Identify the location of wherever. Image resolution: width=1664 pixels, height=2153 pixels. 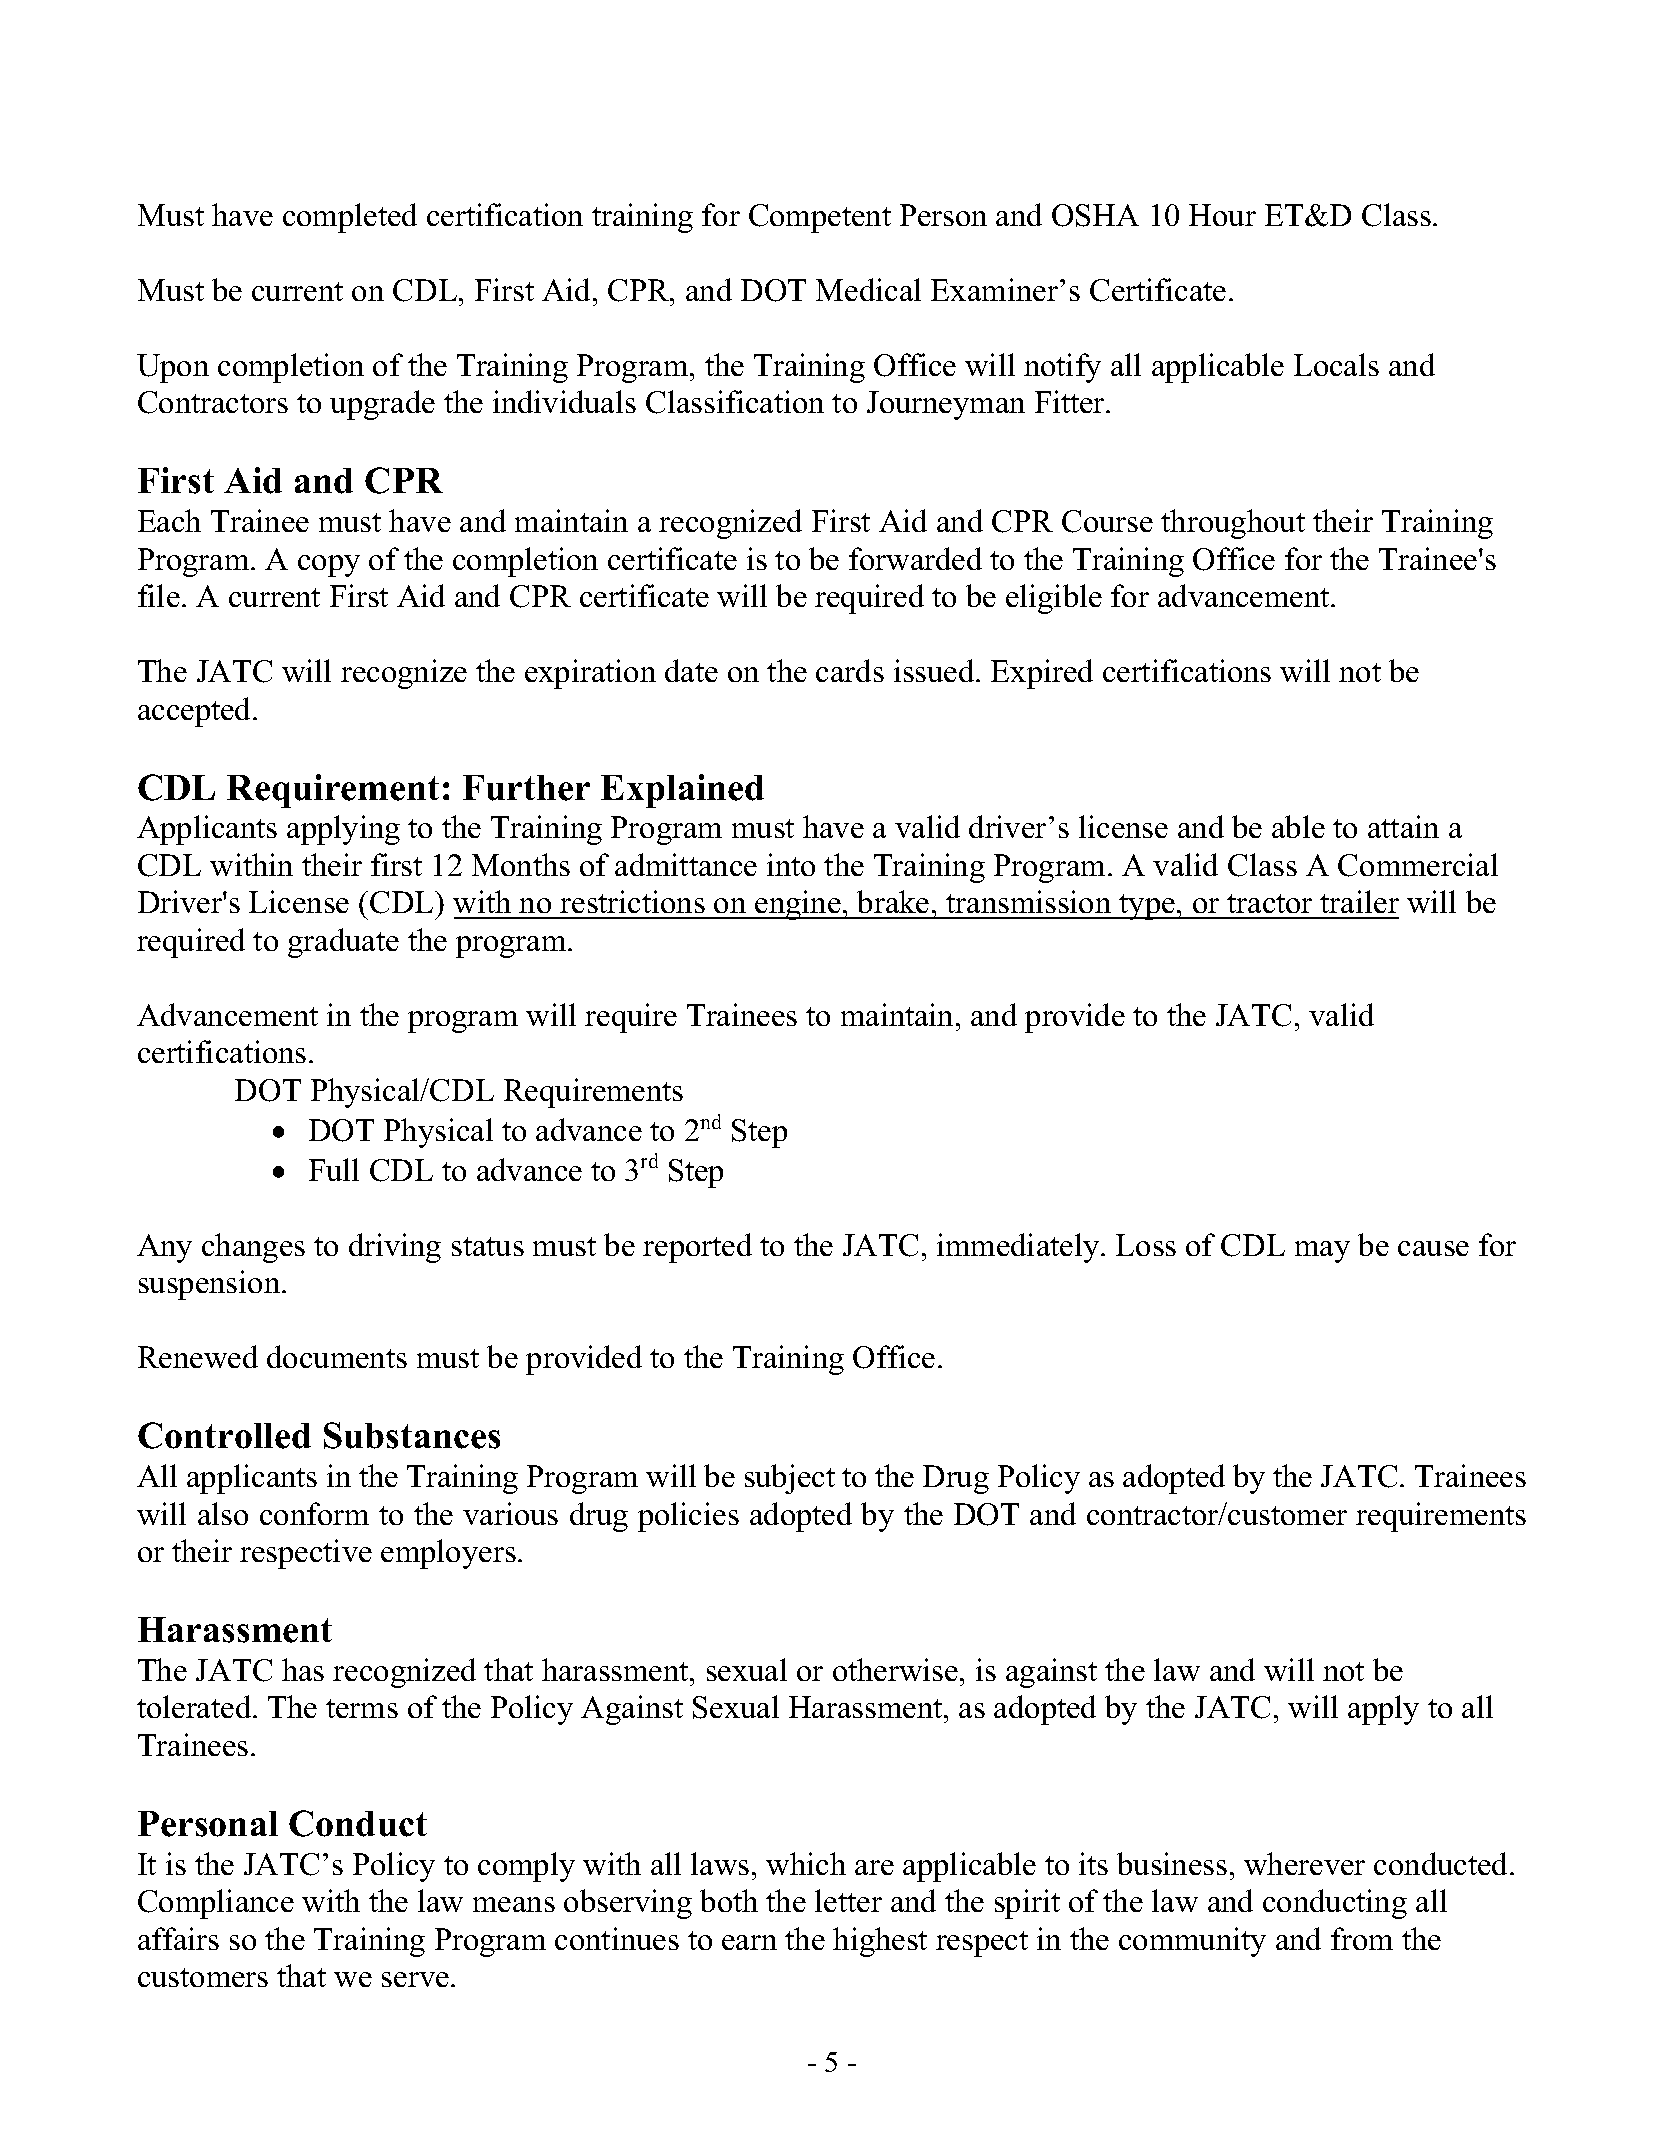
(1304, 1863).
